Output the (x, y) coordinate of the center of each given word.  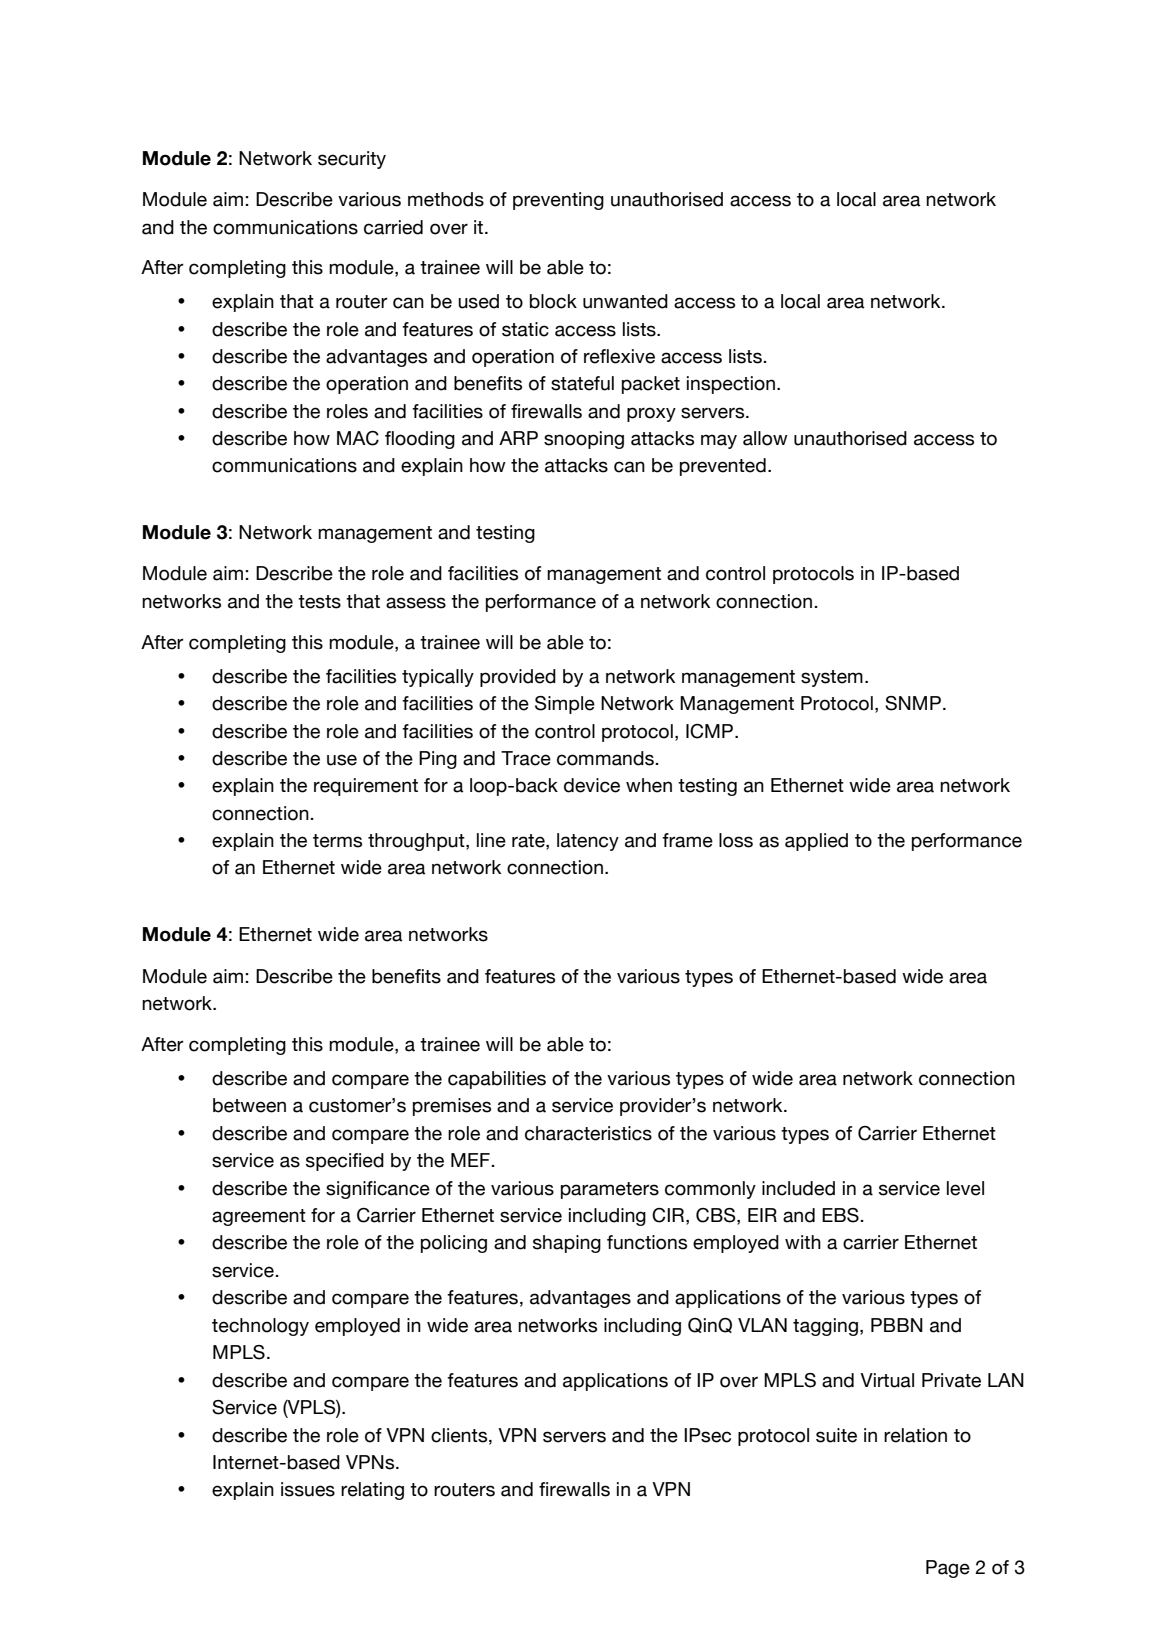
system (832, 678)
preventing (558, 201)
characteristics (588, 1133)
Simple (565, 705)
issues (308, 1489)
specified (345, 1162)
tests (319, 602)
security (352, 160)
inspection (731, 385)
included (798, 1188)
